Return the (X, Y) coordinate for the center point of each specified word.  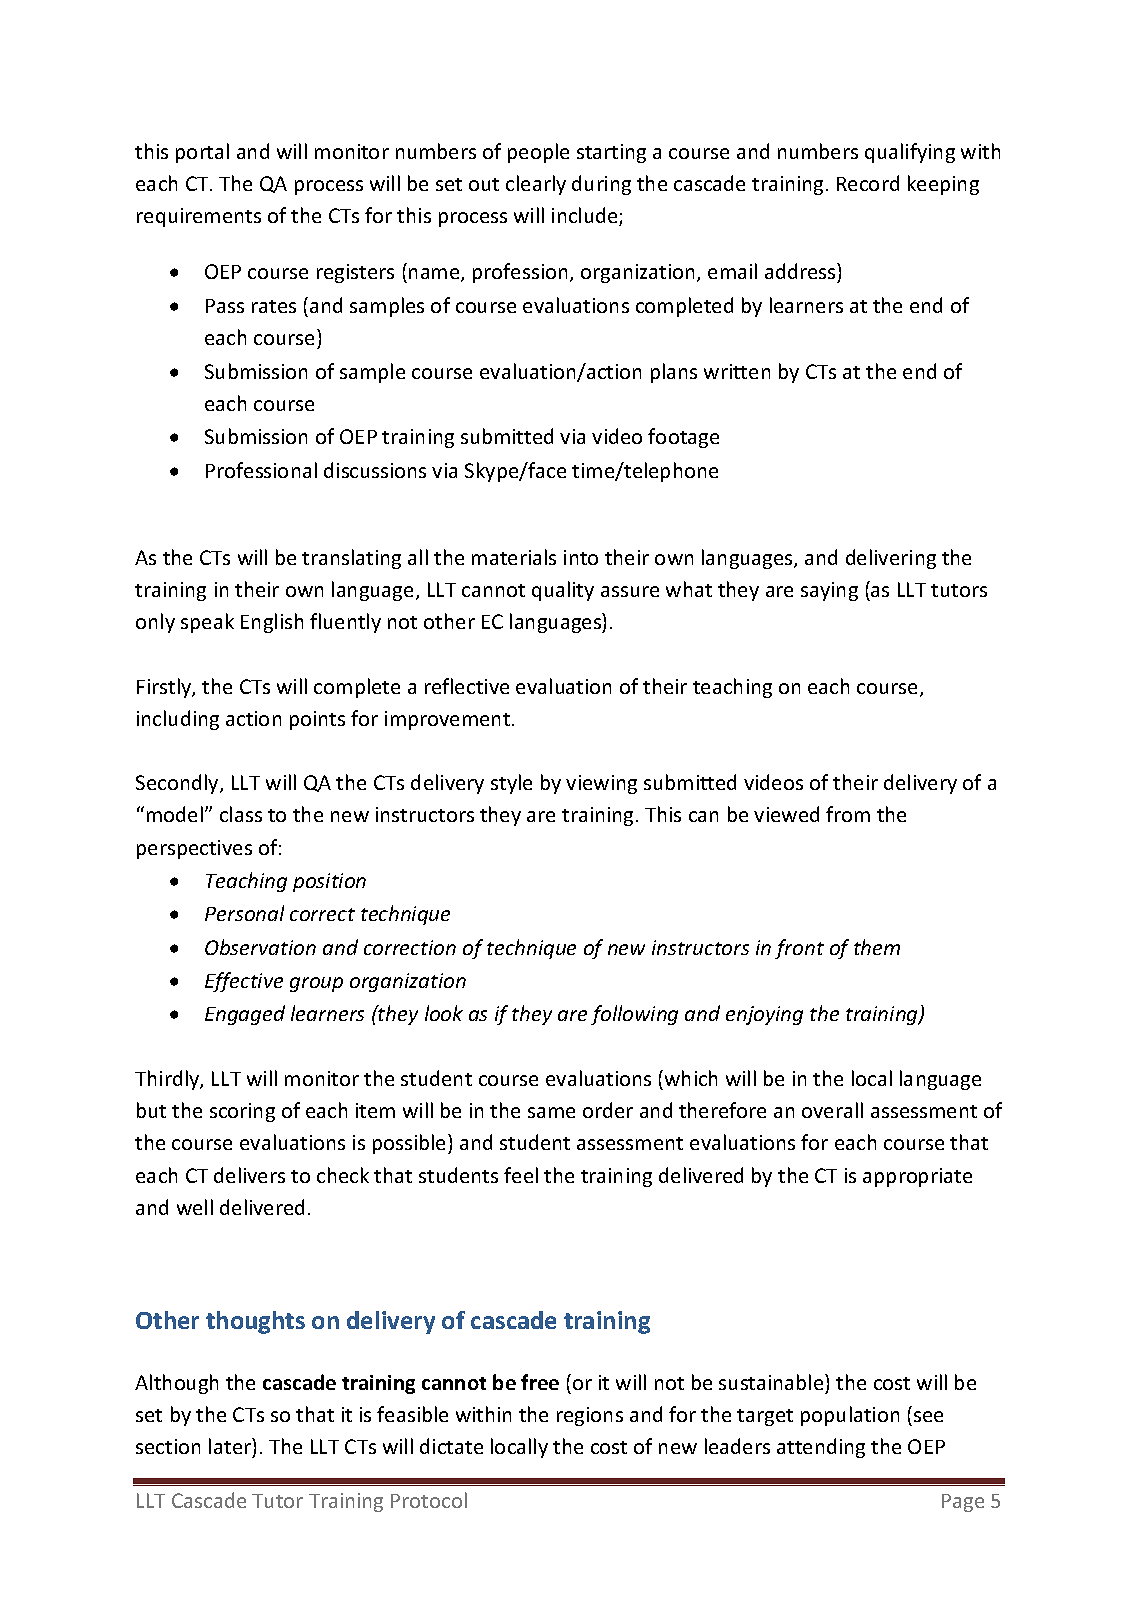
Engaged (245, 1015)
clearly (536, 185)
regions (590, 1416)
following (634, 1015)
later (231, 1446)
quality (563, 591)
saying (829, 591)
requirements (199, 217)
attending (821, 1448)
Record (868, 183)
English (272, 623)
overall (832, 1110)
